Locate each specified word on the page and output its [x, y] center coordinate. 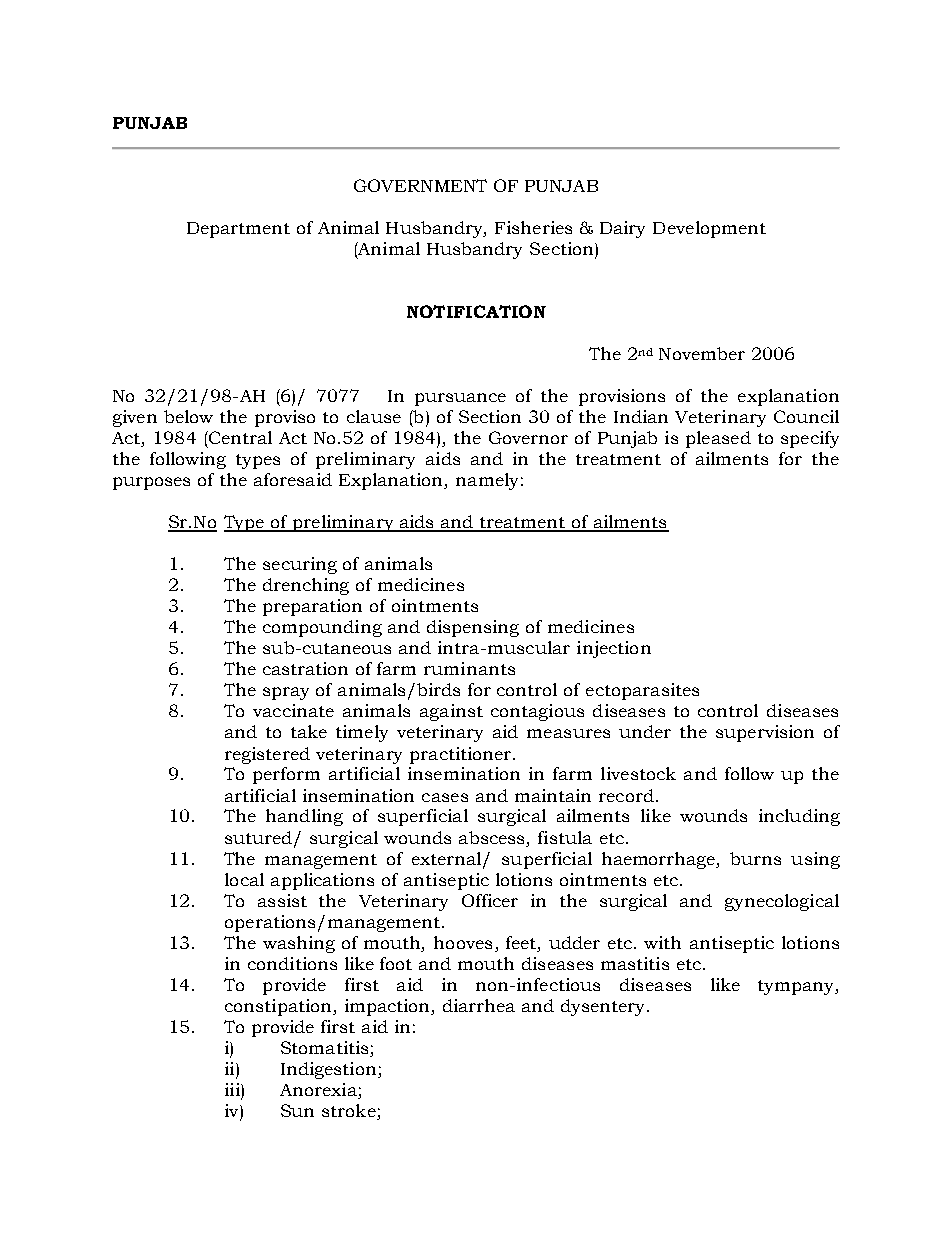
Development [709, 229]
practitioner [462, 755]
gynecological [782, 902]
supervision [765, 733]
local [244, 879]
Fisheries [533, 227]
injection [614, 649]
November [702, 353]
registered [267, 755]
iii [233, 1089]
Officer [490, 900]
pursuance [460, 399]
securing [300, 565]
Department [238, 230]
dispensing [473, 628]
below [188, 416]
